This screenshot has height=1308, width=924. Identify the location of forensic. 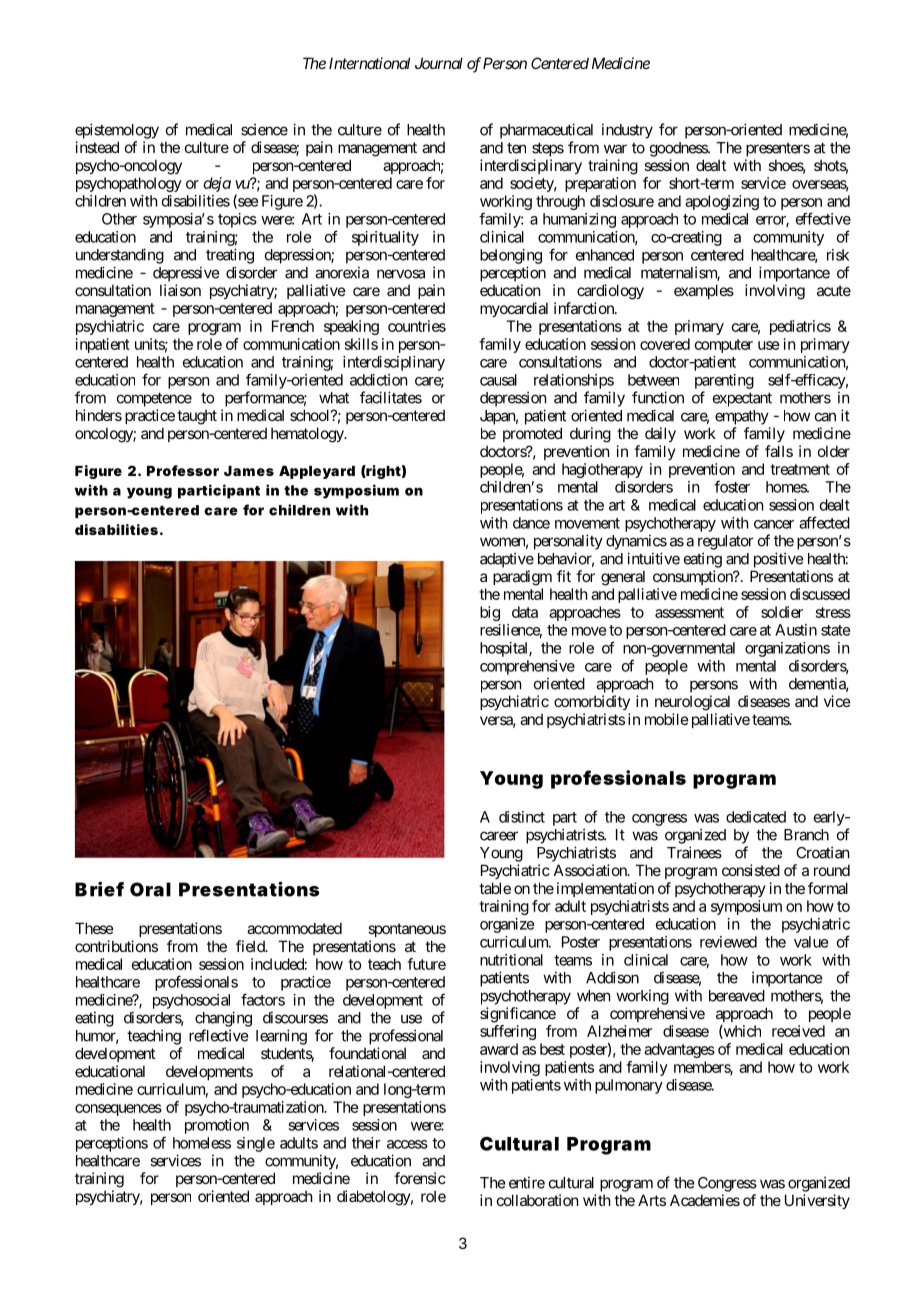
(420, 1178).
